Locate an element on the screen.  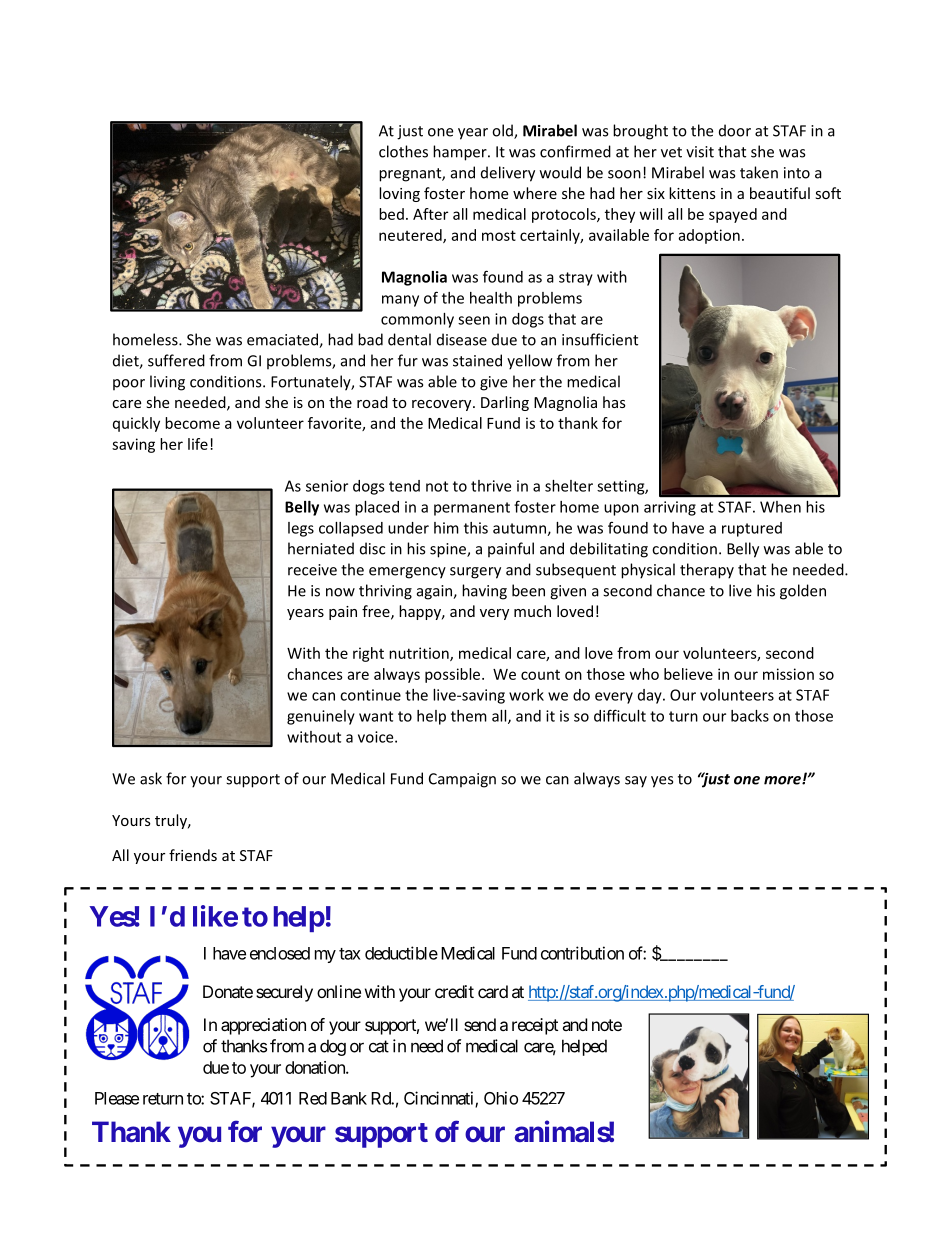
ruptured is located at coordinates (752, 529).
